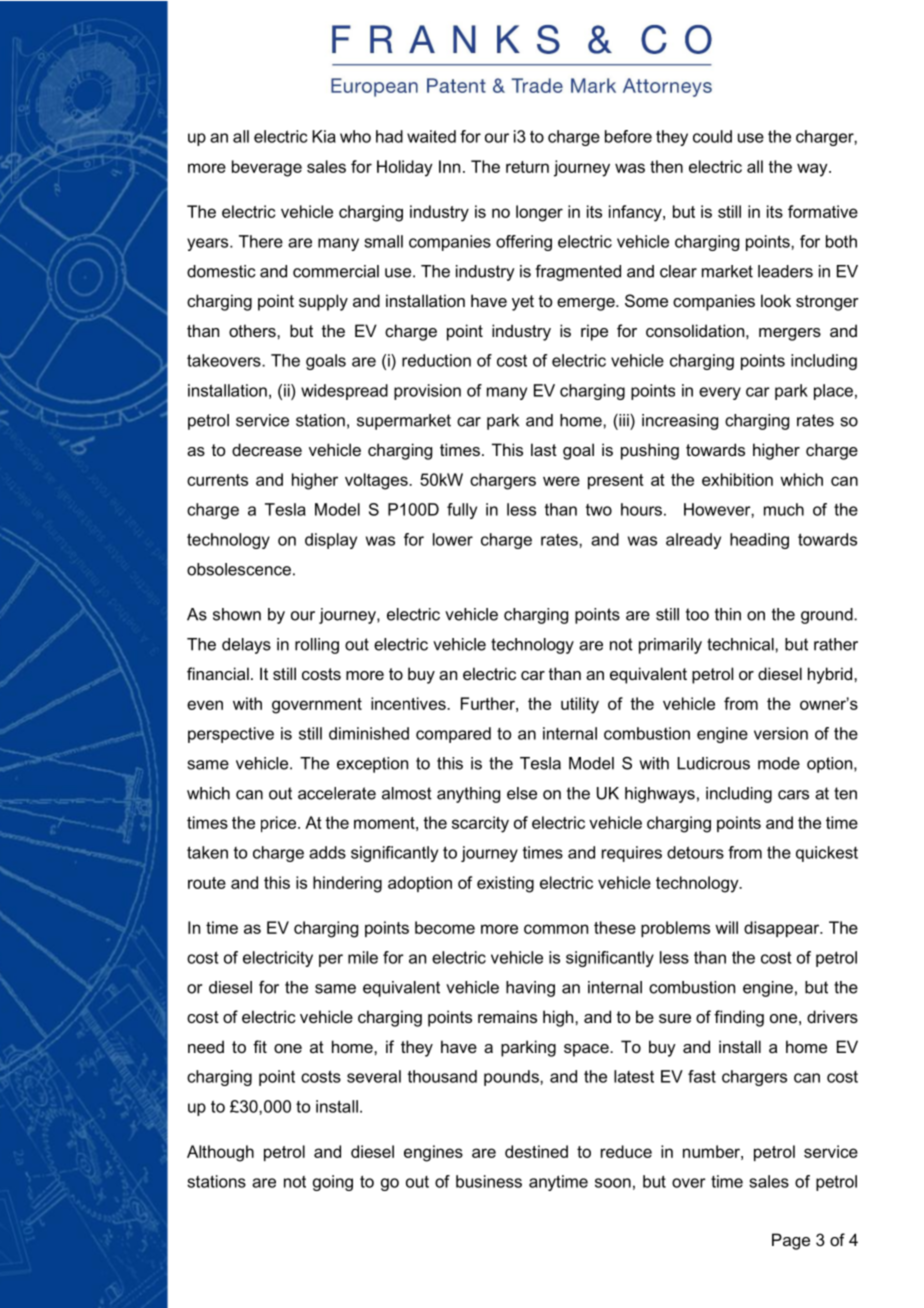 This screenshot has width=924, height=1308. What do you see at coordinates (527, 167) in the screenshot?
I see `return` at bounding box center [527, 167].
